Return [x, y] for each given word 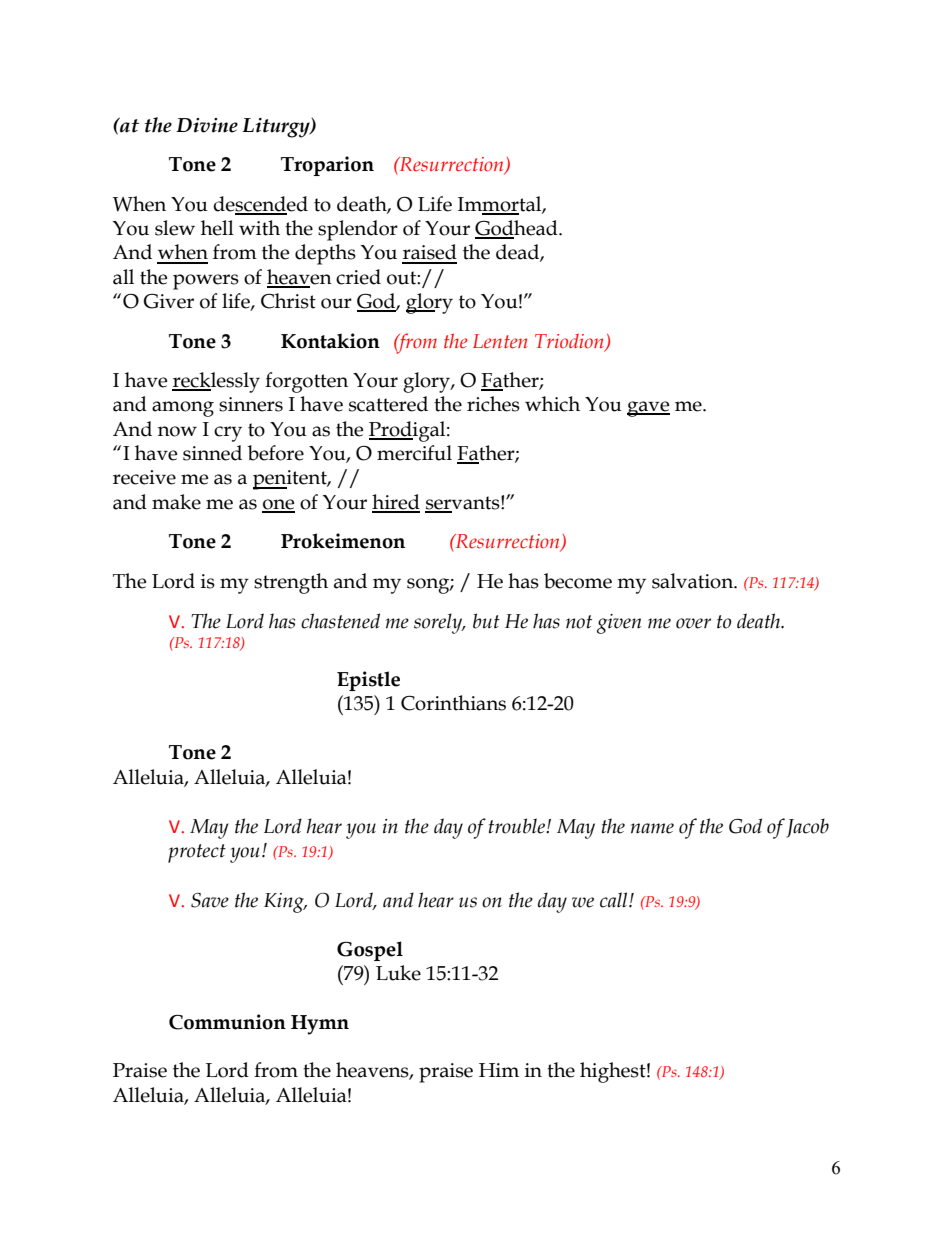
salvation [693, 581]
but [486, 621]
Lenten [500, 341]
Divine [207, 125]
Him [499, 1070]
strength [291, 583]
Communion [227, 1022]
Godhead [517, 229]
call [615, 900]
